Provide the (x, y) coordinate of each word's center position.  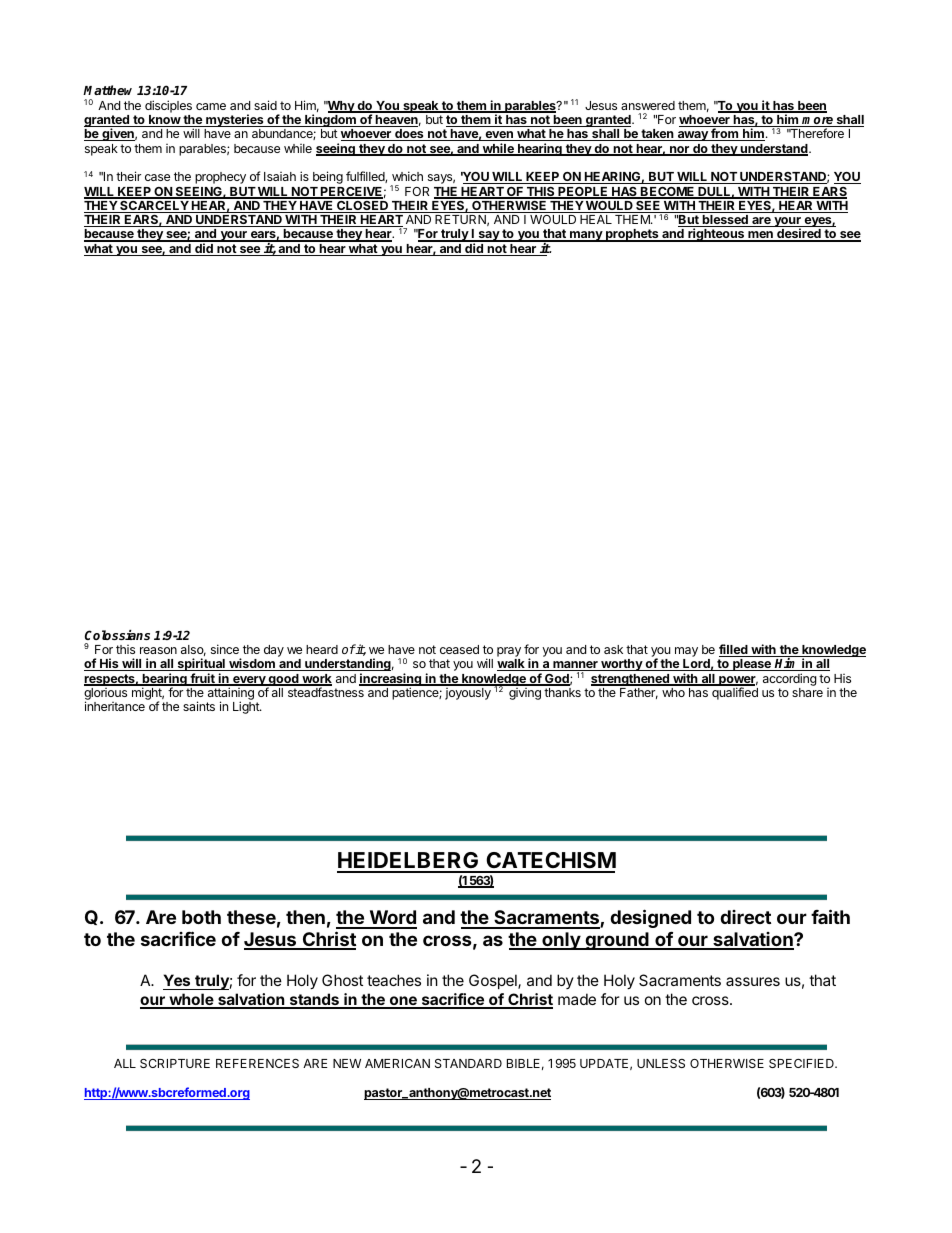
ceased (459, 649)
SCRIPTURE (175, 1063)
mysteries (235, 122)
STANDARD (468, 1063)
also (193, 650)
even (499, 136)
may (686, 652)
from (724, 134)
